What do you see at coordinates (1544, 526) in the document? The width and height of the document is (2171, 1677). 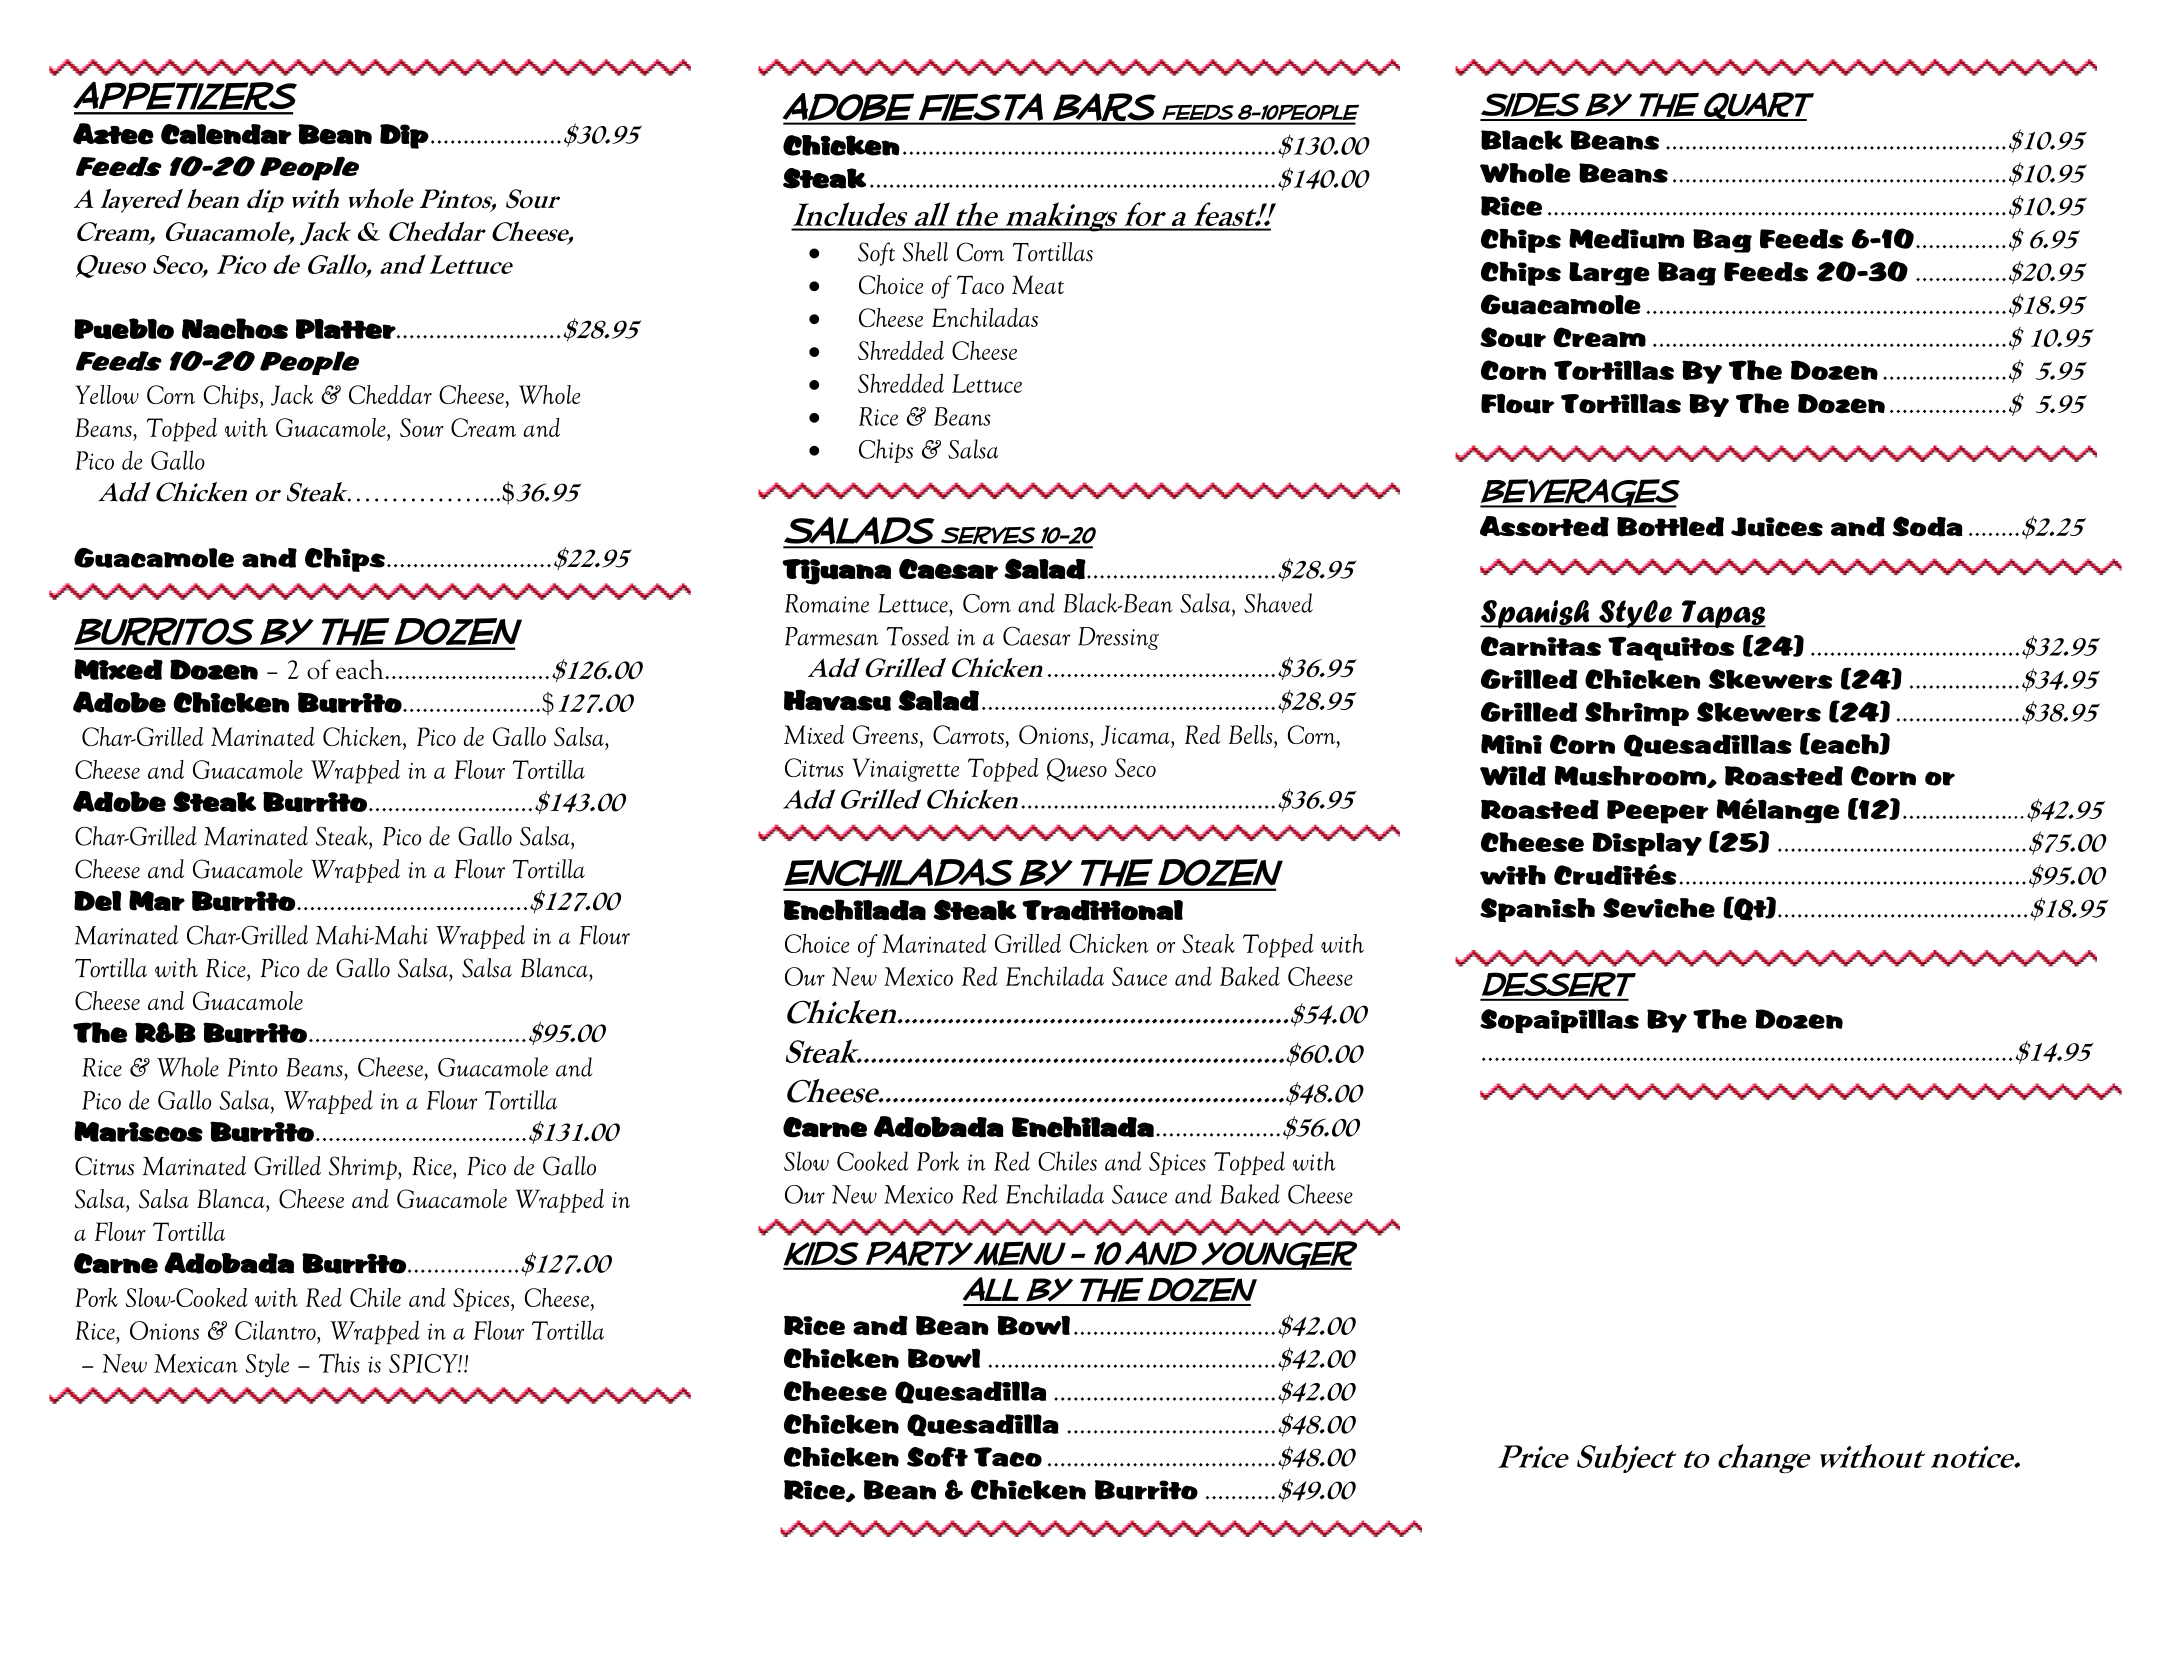 I see `Assorted` at bounding box center [1544, 526].
